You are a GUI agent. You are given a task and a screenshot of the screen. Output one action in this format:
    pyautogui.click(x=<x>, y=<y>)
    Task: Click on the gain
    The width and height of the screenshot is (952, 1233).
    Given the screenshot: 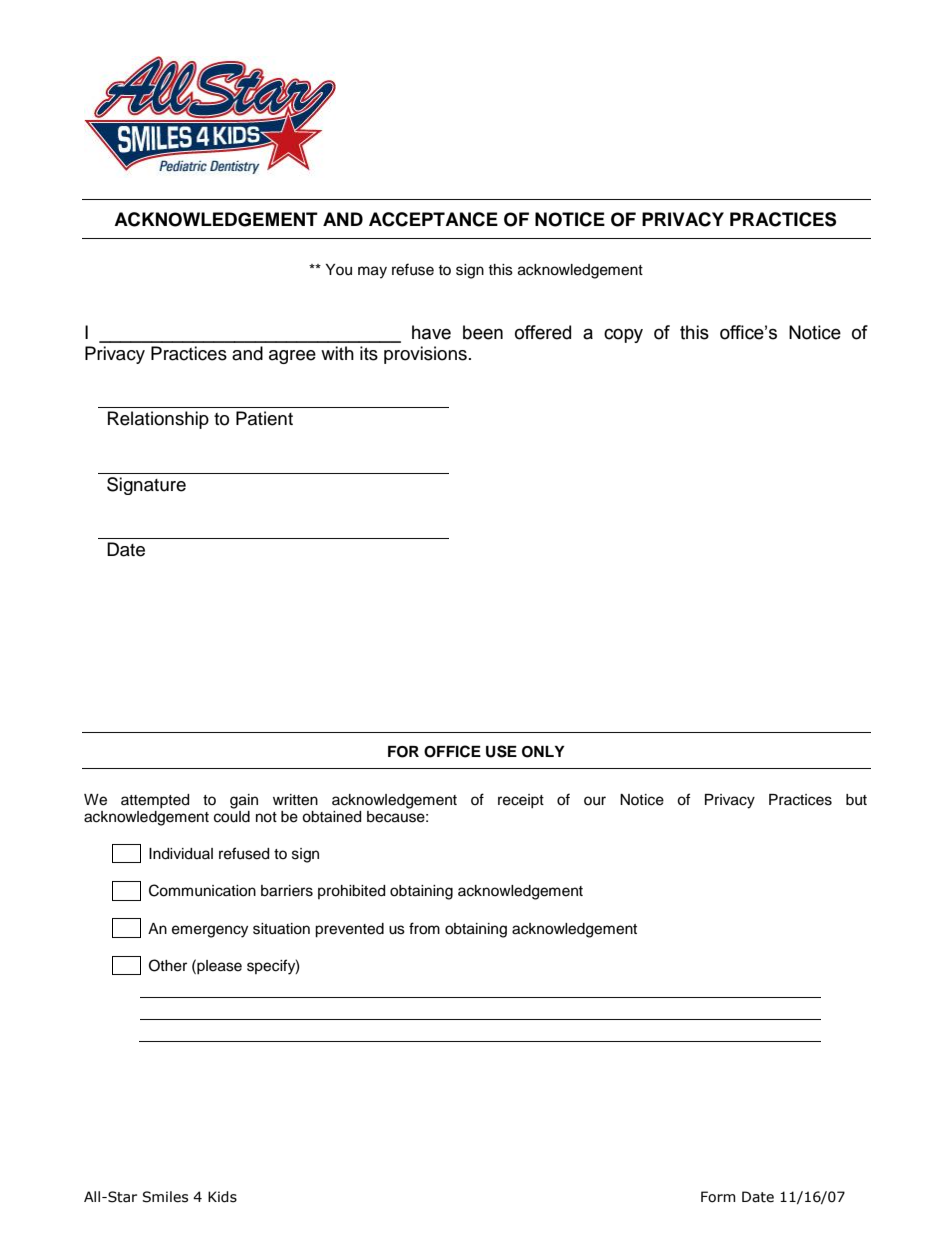 What is the action you would take?
    pyautogui.click(x=244, y=801)
